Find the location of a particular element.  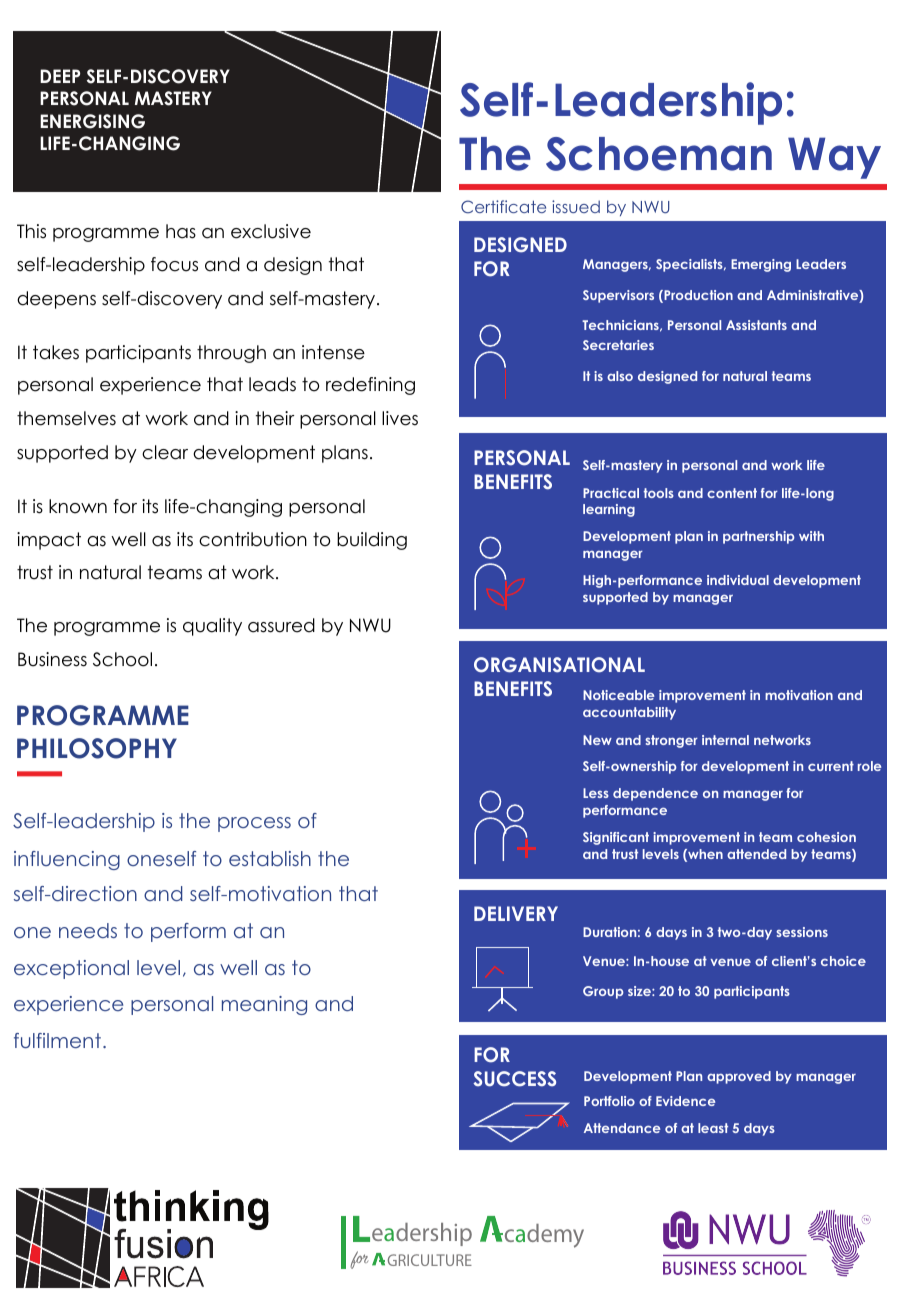

Certificate is located at coordinates (503, 206).
